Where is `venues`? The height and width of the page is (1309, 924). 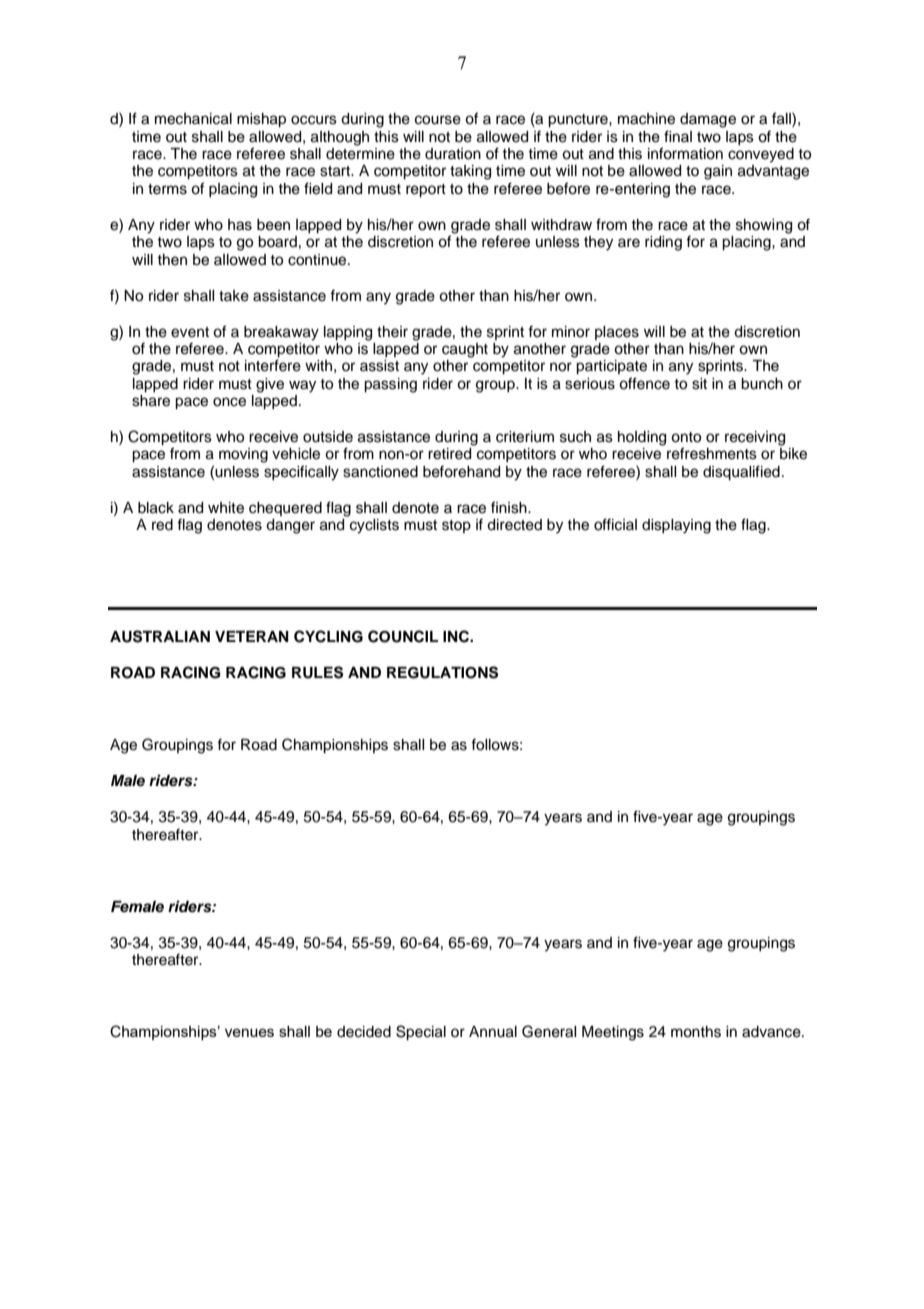
venues is located at coordinates (249, 1032).
